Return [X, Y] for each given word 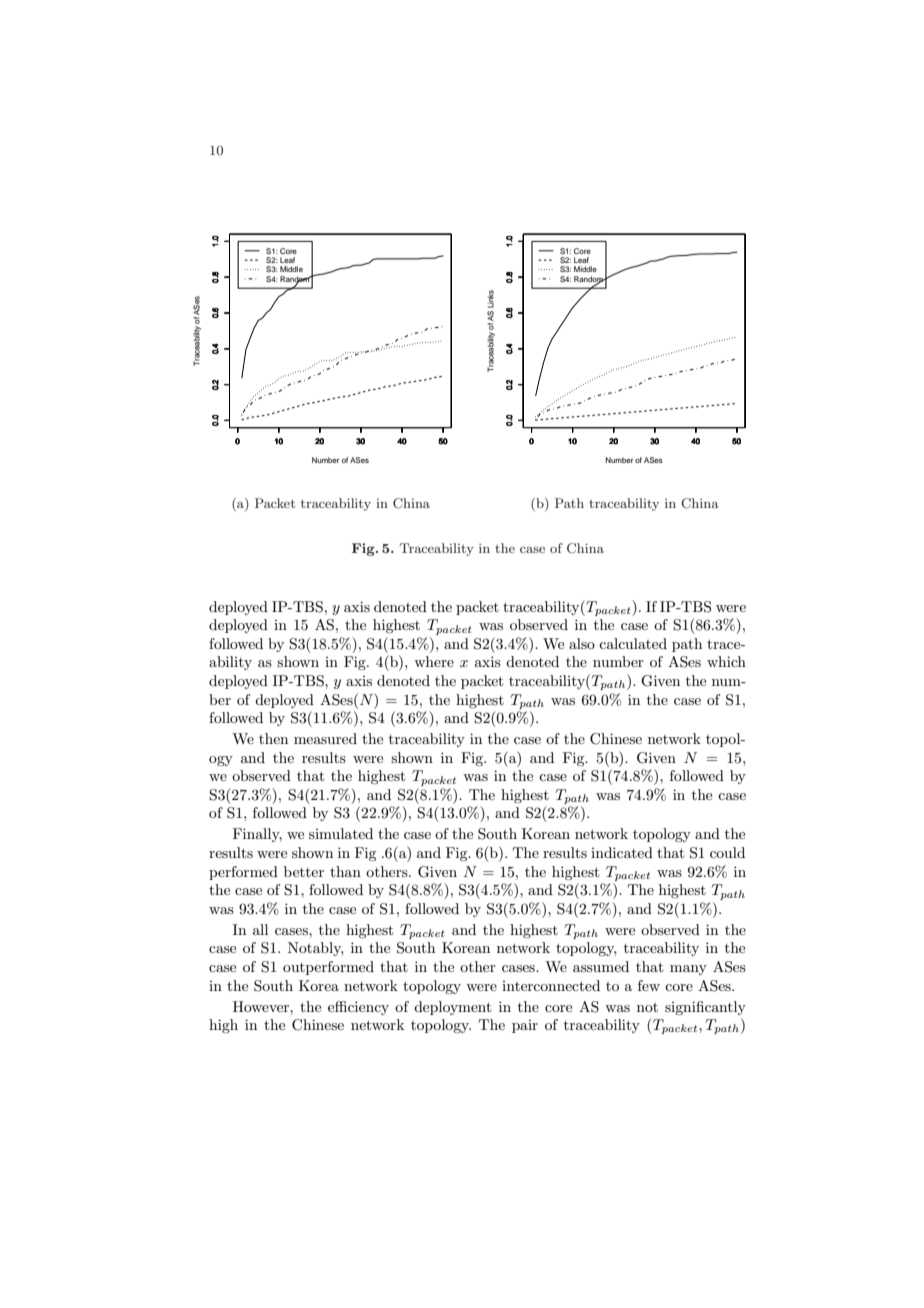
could [727, 852]
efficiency [358, 1008]
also [582, 643]
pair [525, 1026]
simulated [341, 833]
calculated [633, 643]
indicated [622, 852]
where [434, 661]
